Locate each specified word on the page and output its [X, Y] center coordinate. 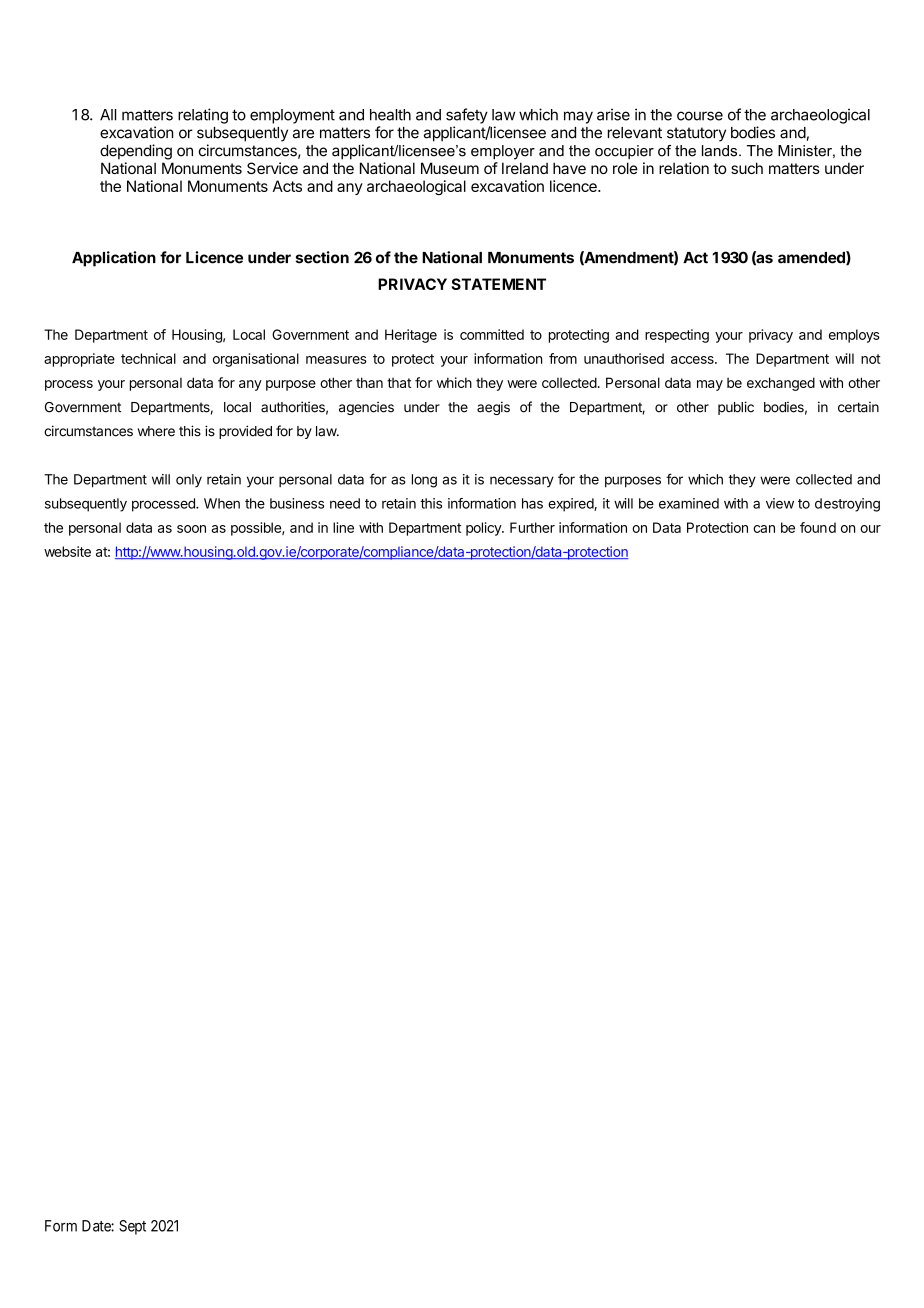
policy [484, 529]
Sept [132, 1227]
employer [503, 152]
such [747, 168]
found [818, 527]
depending [136, 152]
